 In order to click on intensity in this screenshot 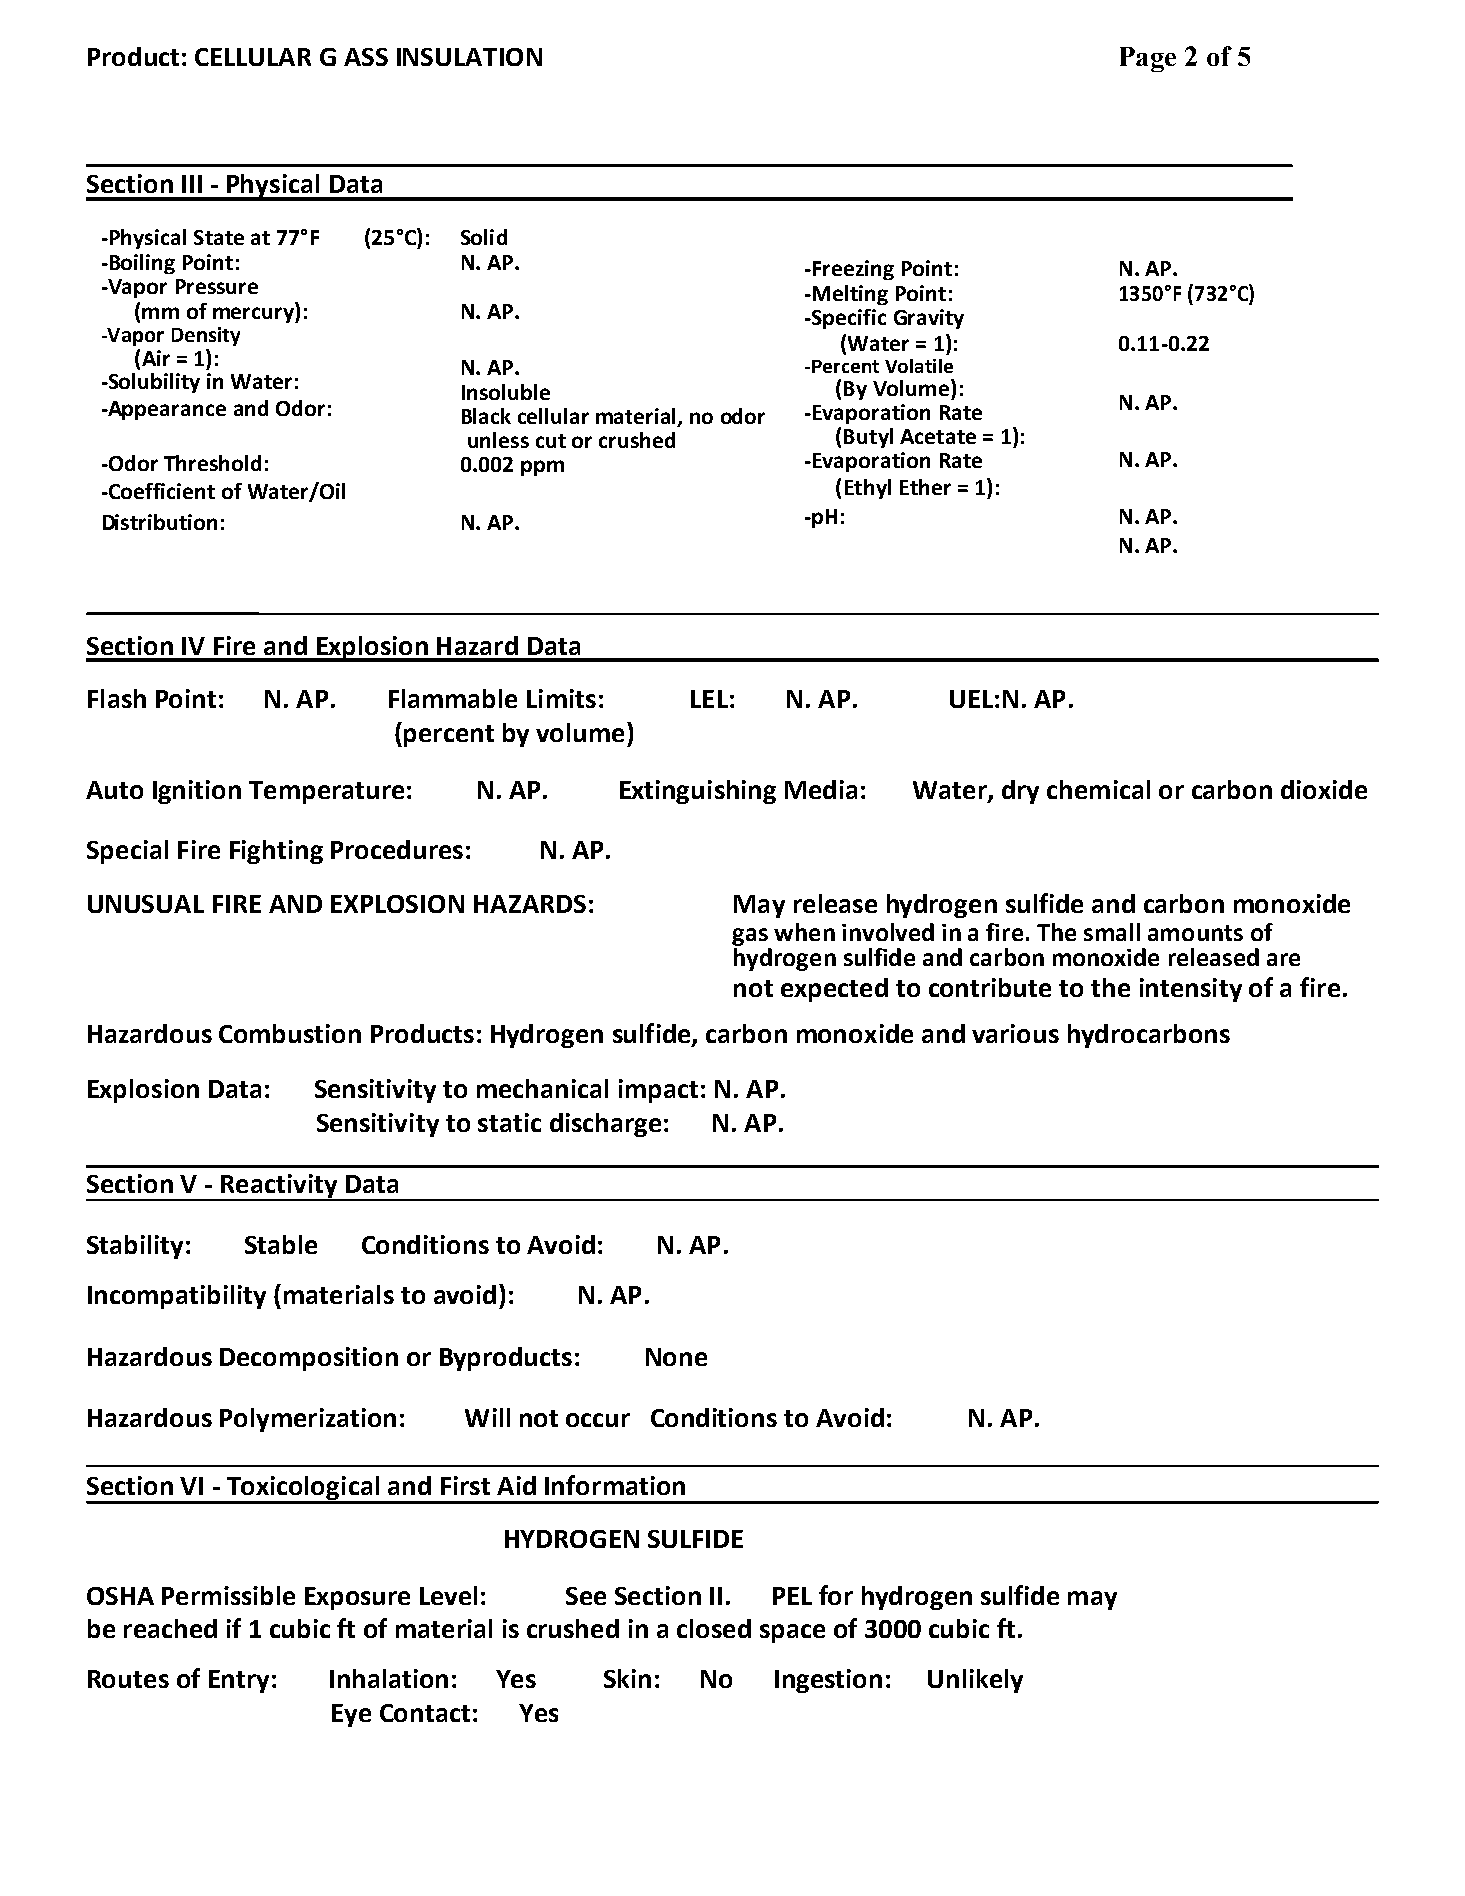, I will do `click(1191, 990)`.
